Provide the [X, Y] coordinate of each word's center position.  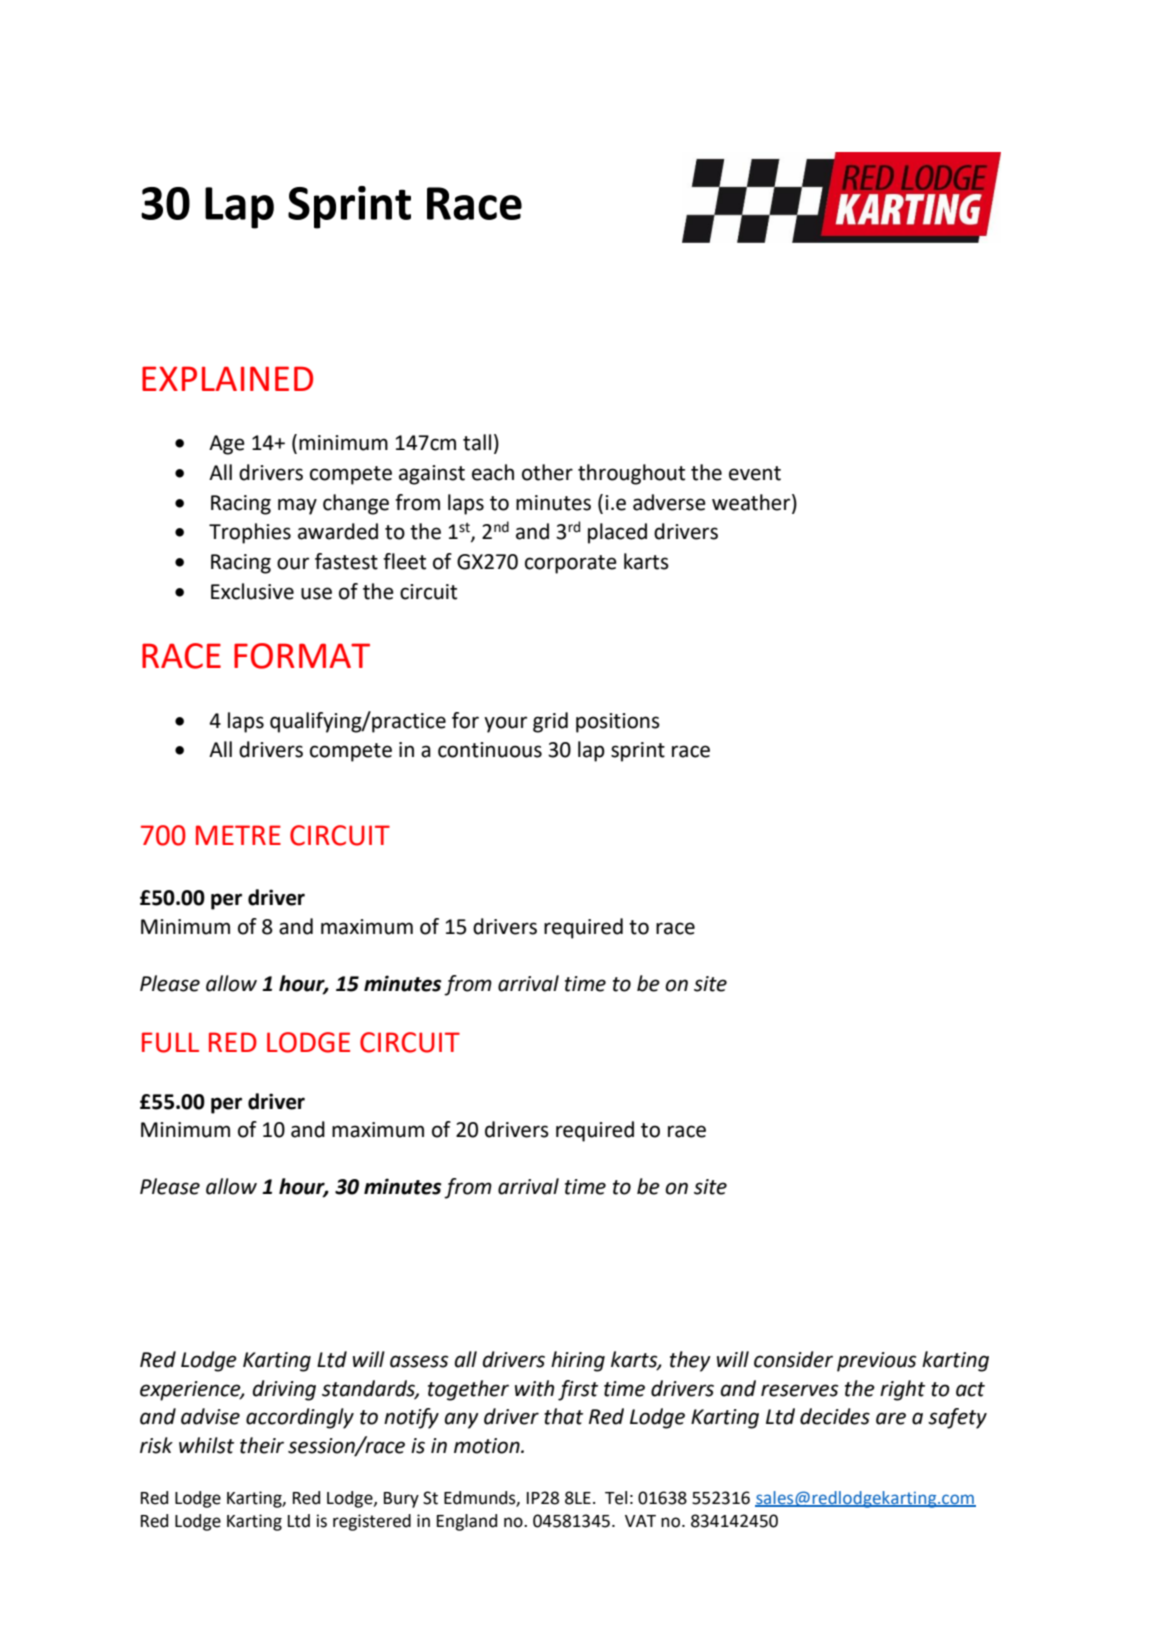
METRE [238, 835]
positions [618, 723]
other [547, 472]
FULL [170, 1042]
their [262, 1445]
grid [550, 722]
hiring [578, 1361]
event [755, 473]
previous [876, 1362]
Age [227, 445]
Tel [616, 1498]
